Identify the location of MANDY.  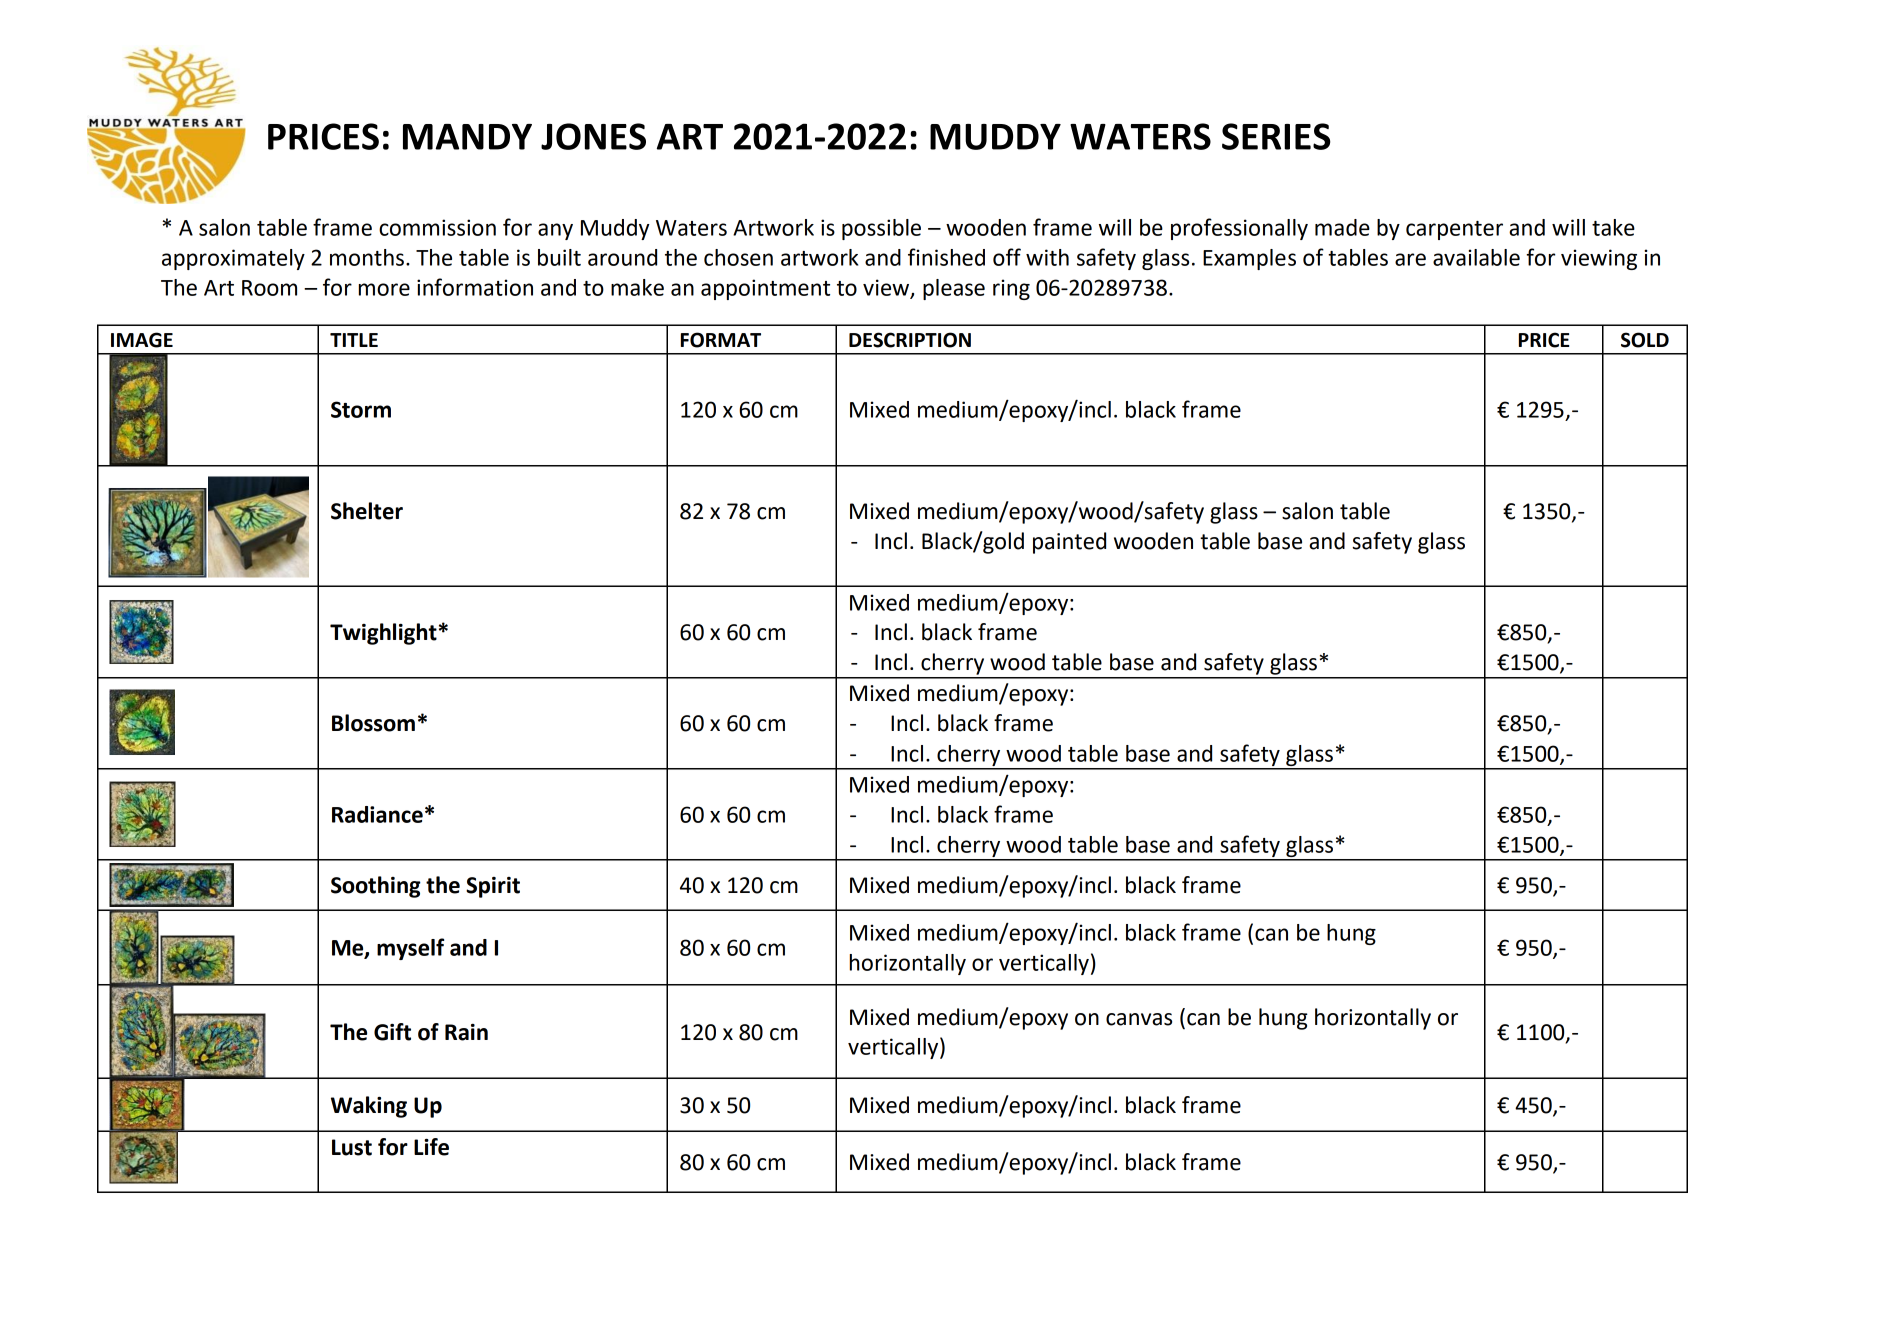
(467, 137).
